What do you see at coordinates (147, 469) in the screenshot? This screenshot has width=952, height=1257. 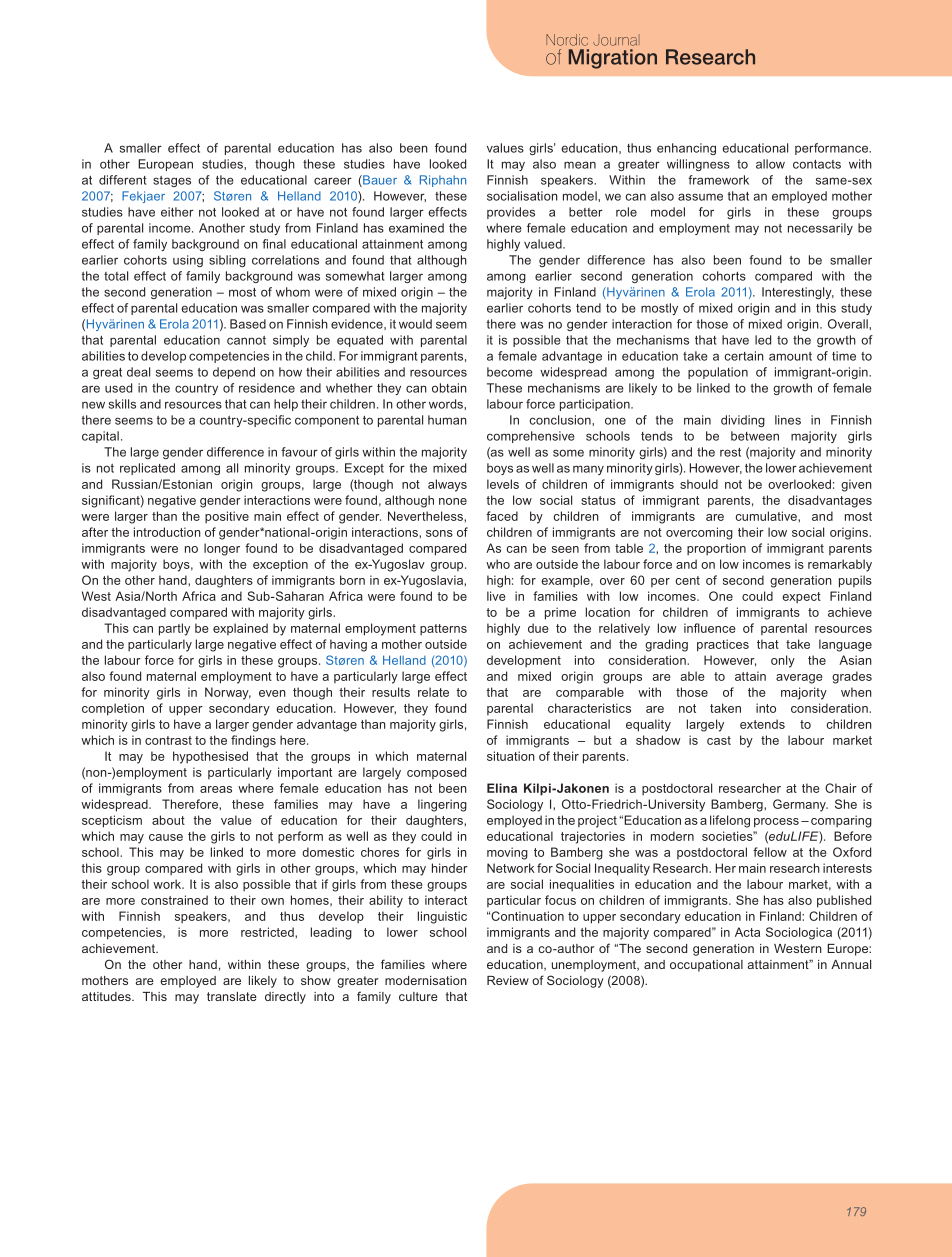 I see `replicated` at bounding box center [147, 469].
